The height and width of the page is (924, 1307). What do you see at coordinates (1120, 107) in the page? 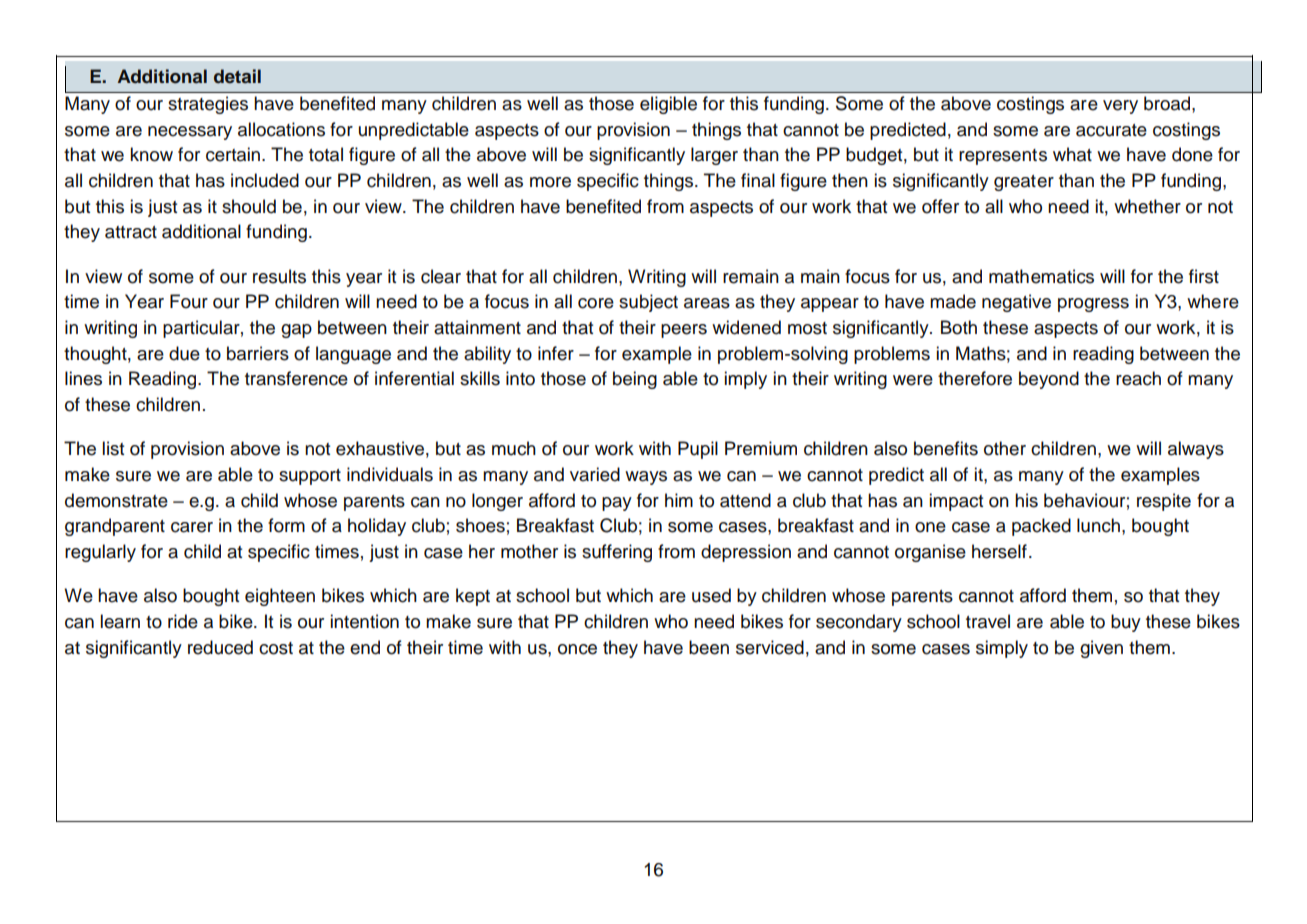
I see `very` at bounding box center [1120, 107].
